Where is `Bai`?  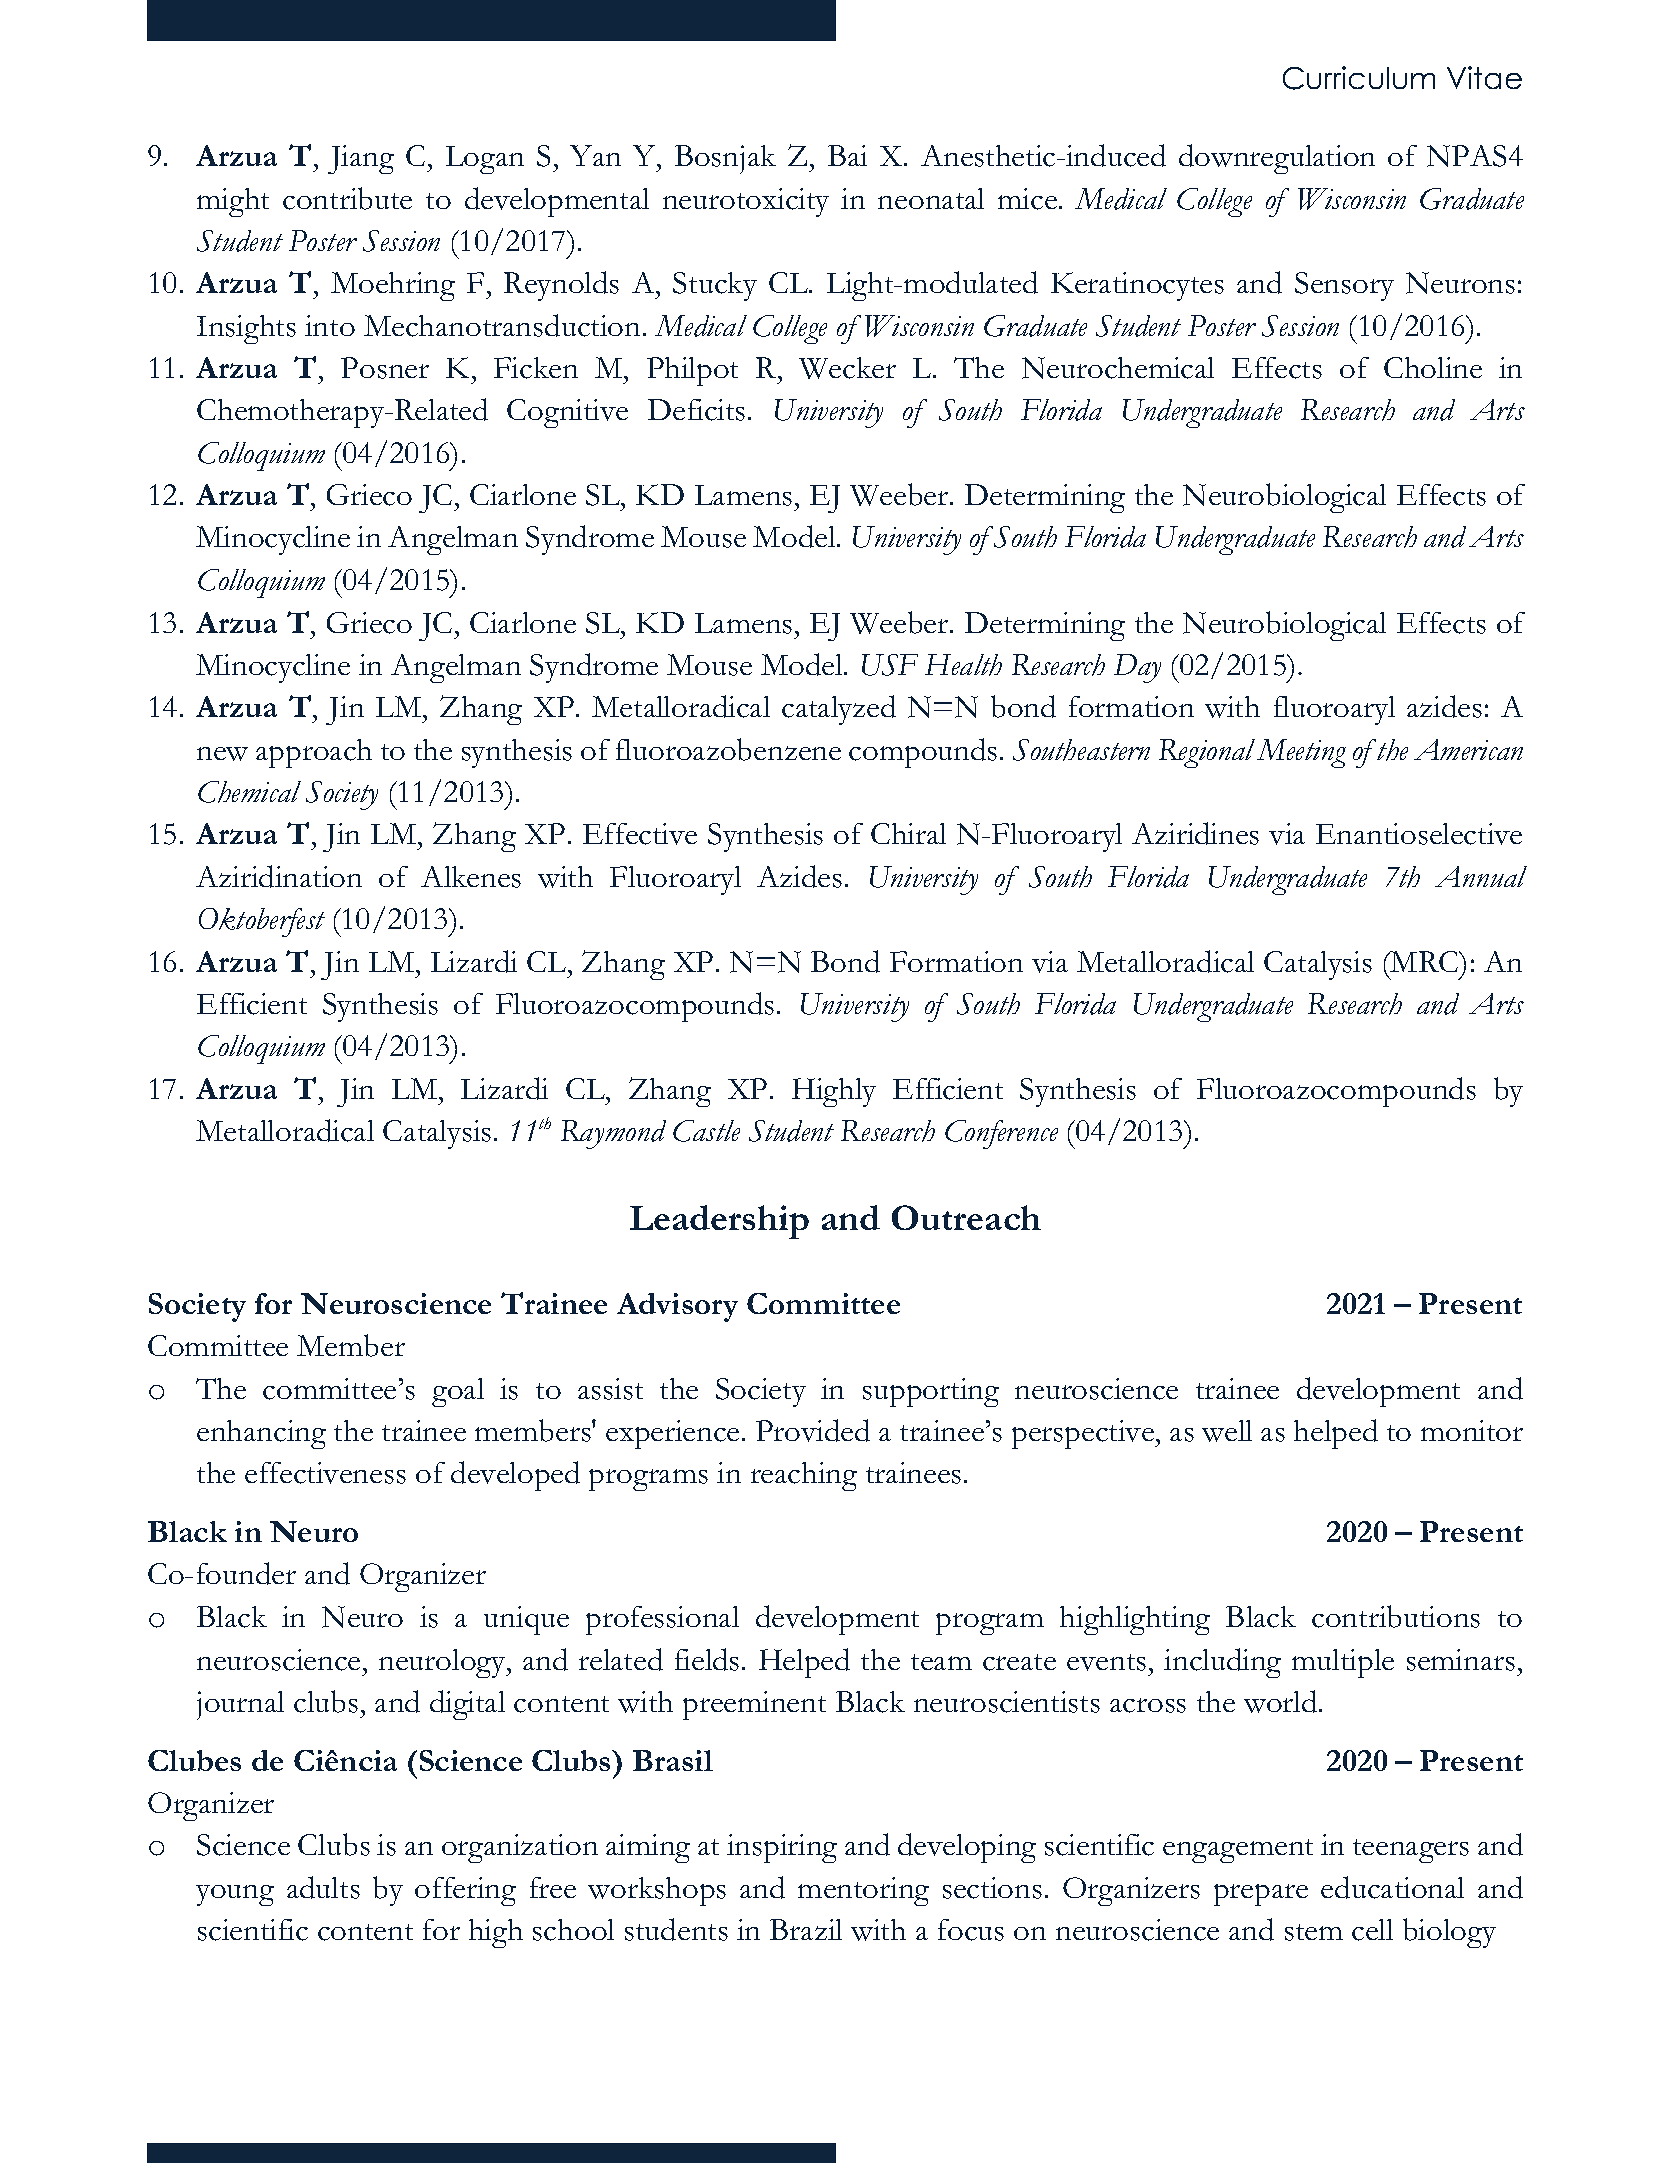 Bai is located at coordinates (847, 155).
